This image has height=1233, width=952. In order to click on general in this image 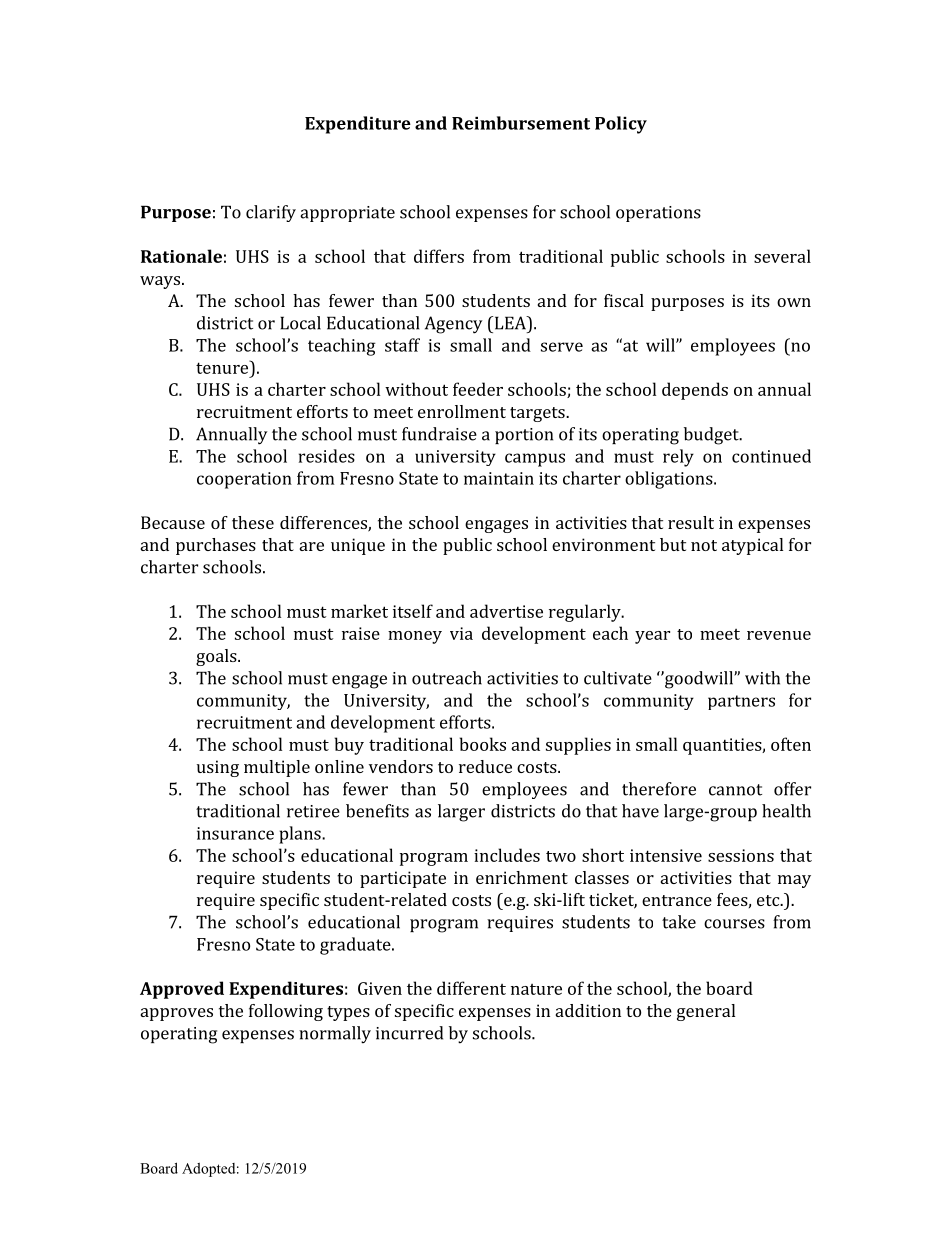, I will do `click(706, 1012)`.
